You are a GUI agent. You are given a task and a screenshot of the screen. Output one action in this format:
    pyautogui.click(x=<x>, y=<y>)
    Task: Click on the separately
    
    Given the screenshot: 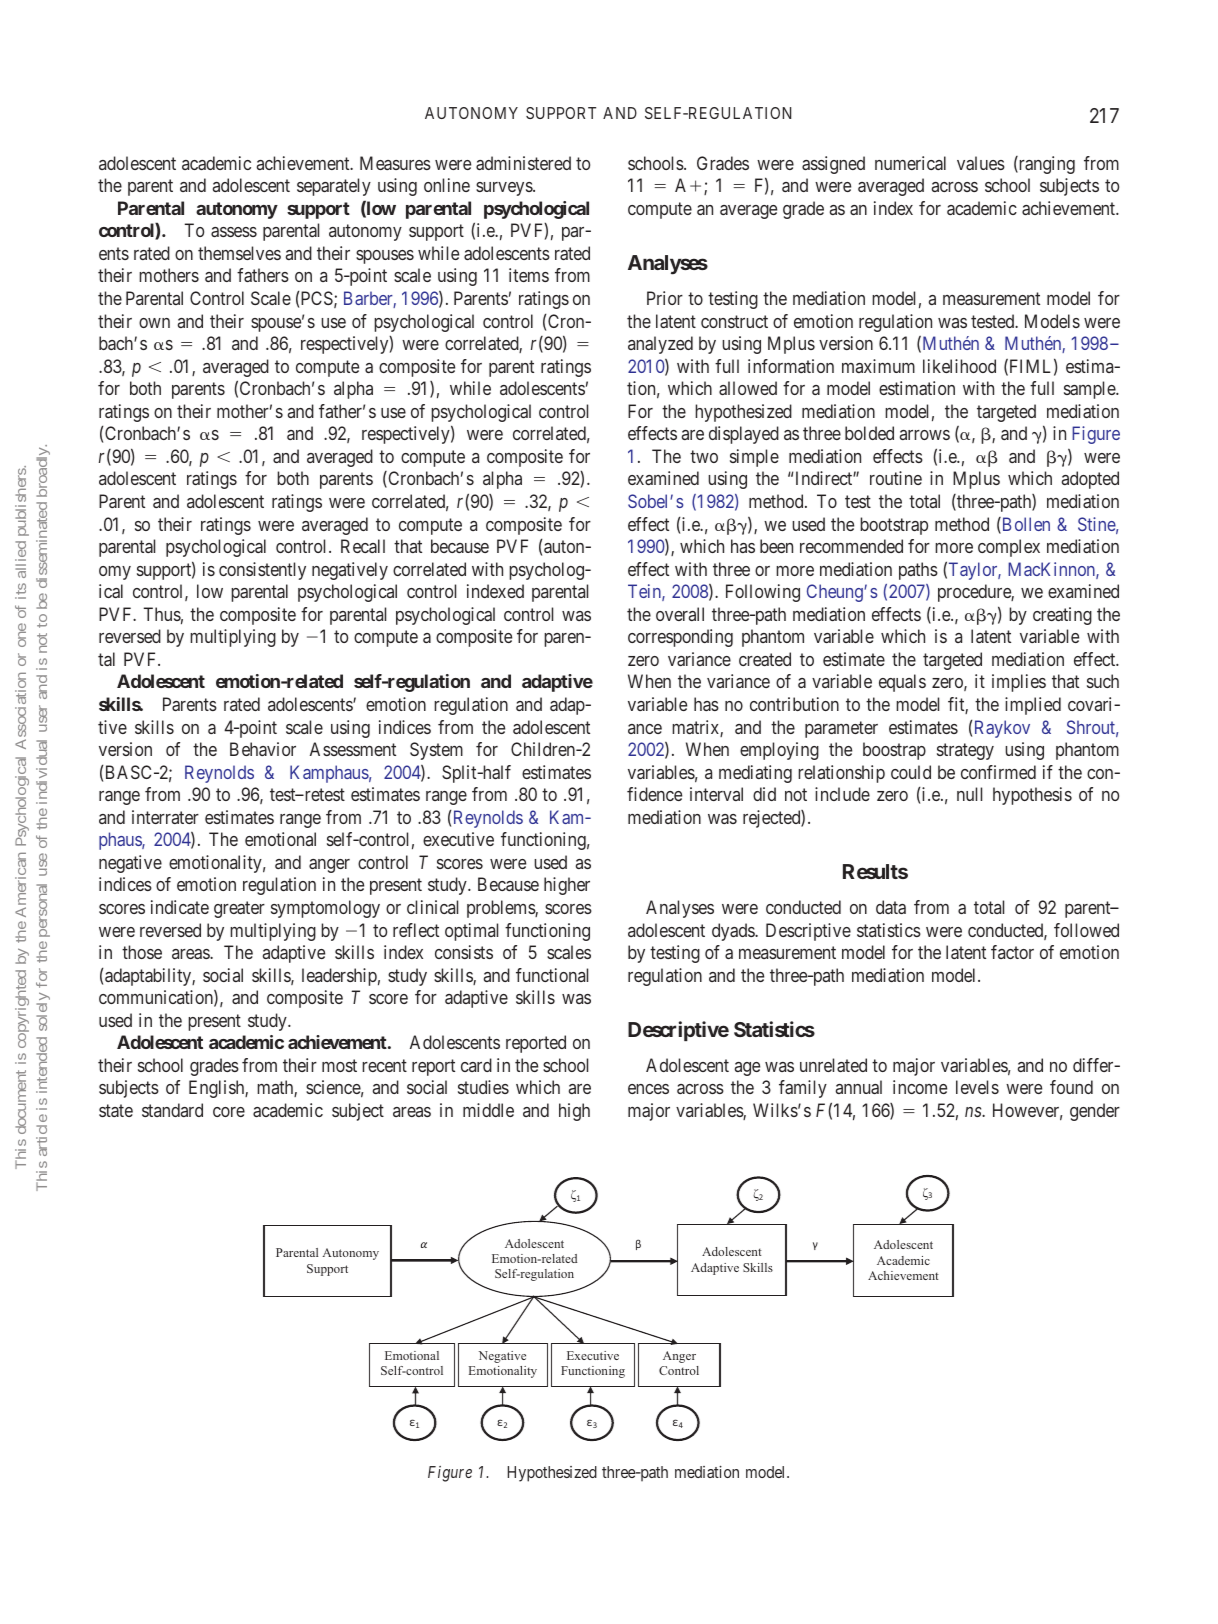 What is the action you would take?
    pyautogui.click(x=334, y=187)
